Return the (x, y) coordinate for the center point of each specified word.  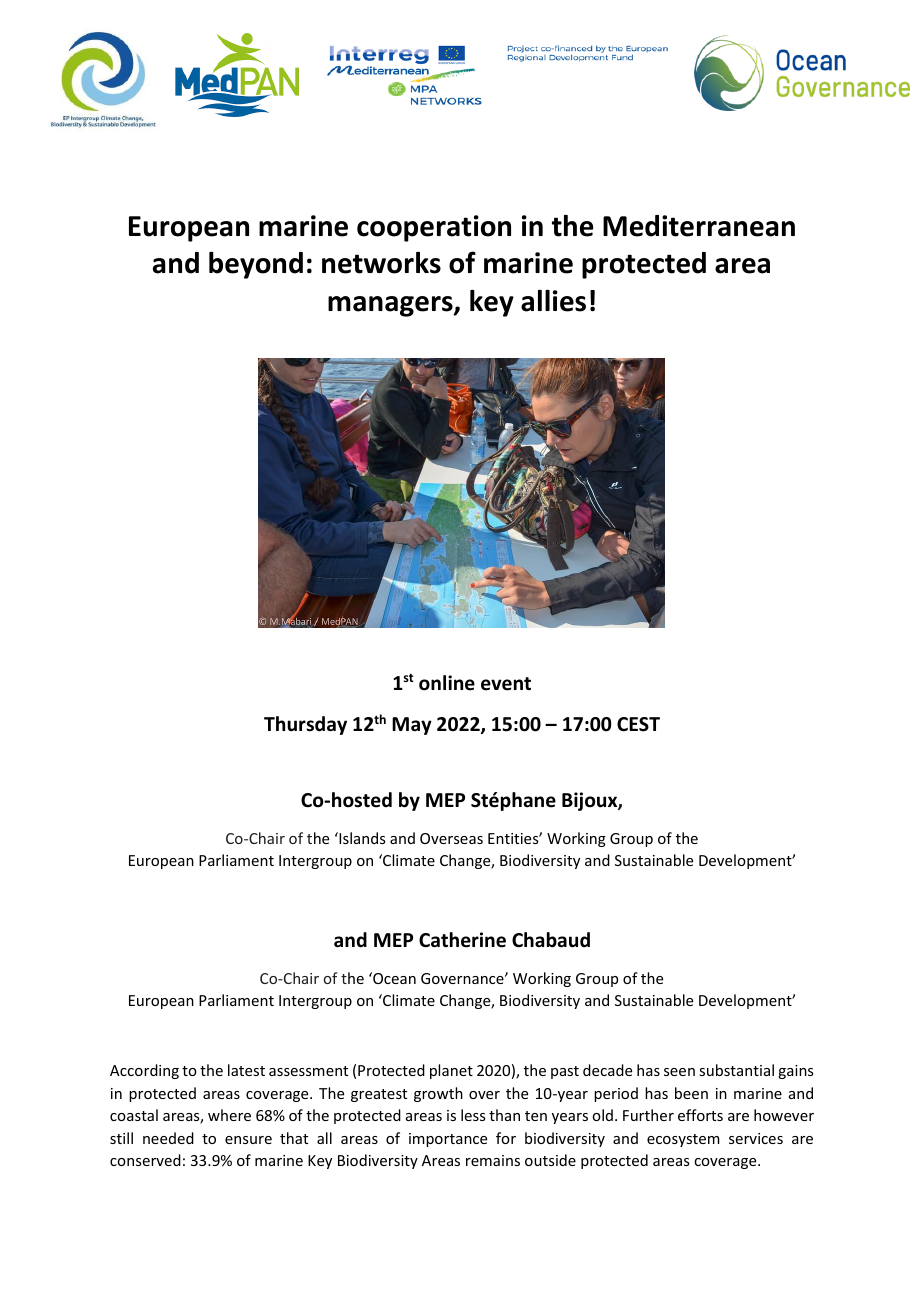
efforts (700, 1115)
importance (448, 1140)
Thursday (305, 725)
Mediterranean (699, 226)
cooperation (434, 228)
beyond (256, 265)
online (447, 683)
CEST (638, 724)
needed (168, 1138)
